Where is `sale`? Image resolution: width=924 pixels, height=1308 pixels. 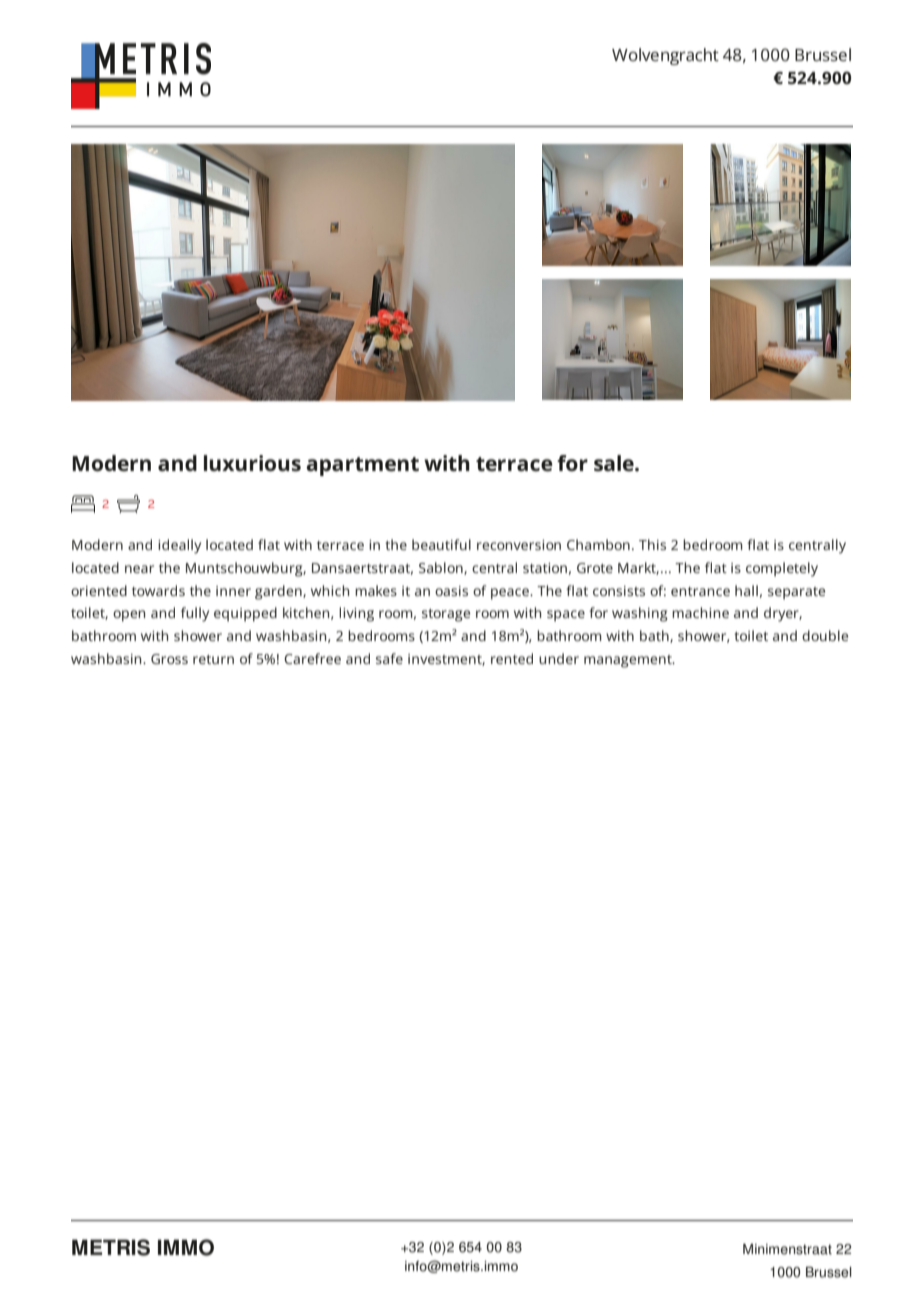
sale is located at coordinates (615, 463).
